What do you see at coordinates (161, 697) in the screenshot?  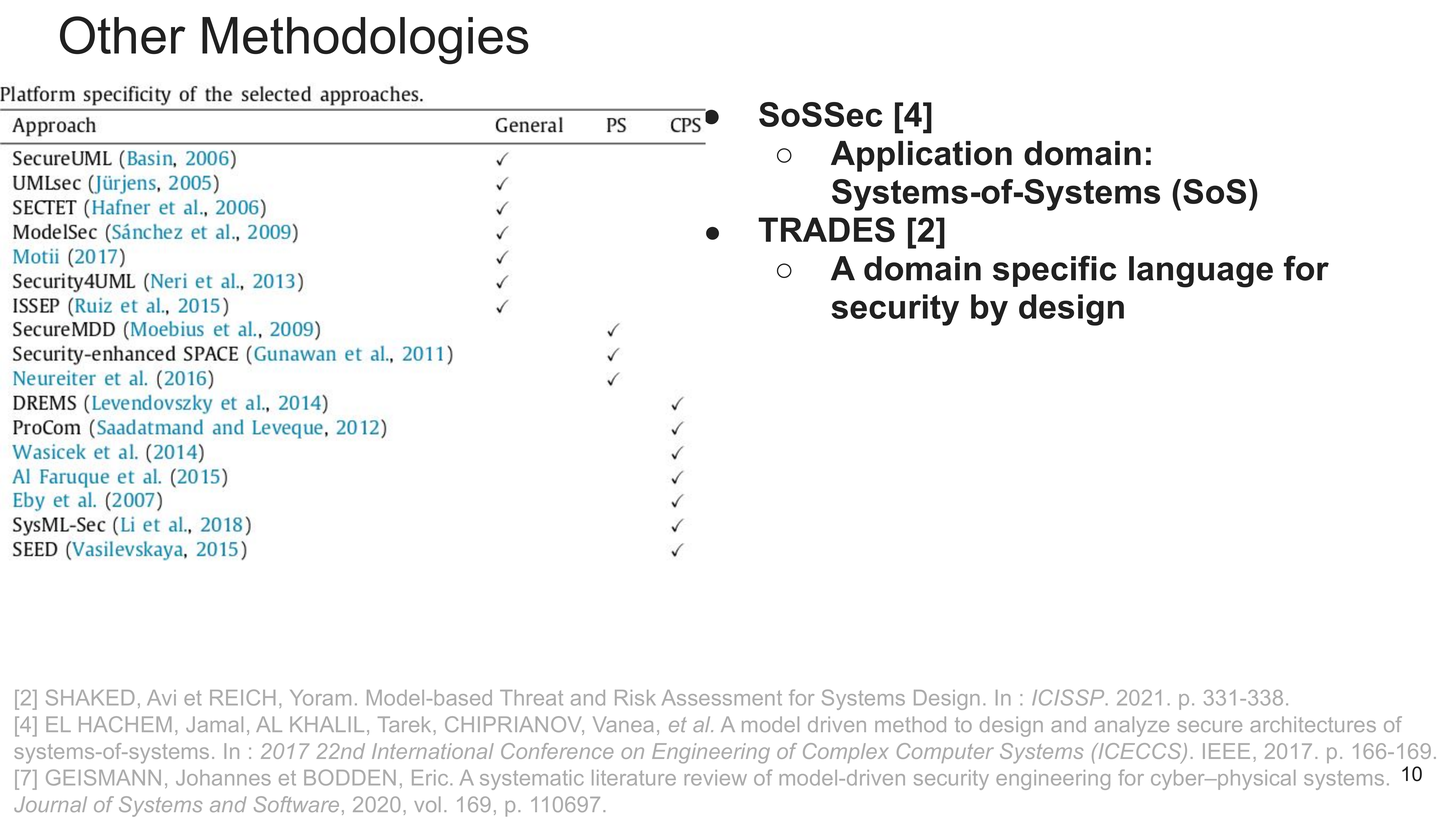 I see `Avi` at bounding box center [161, 697].
